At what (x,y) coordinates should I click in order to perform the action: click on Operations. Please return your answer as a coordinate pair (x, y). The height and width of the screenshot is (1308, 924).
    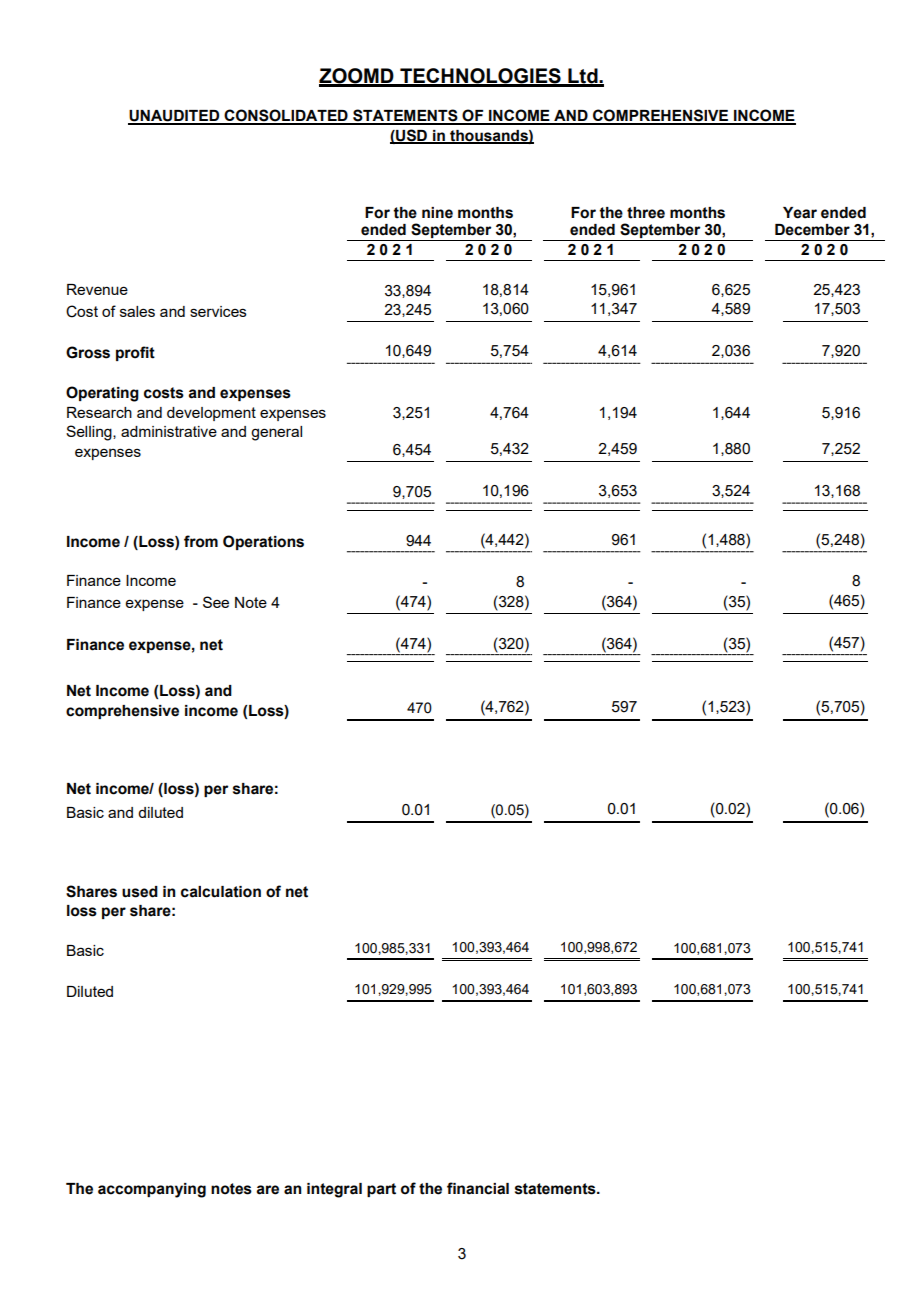
    Looking at the image, I should click on (263, 542).
